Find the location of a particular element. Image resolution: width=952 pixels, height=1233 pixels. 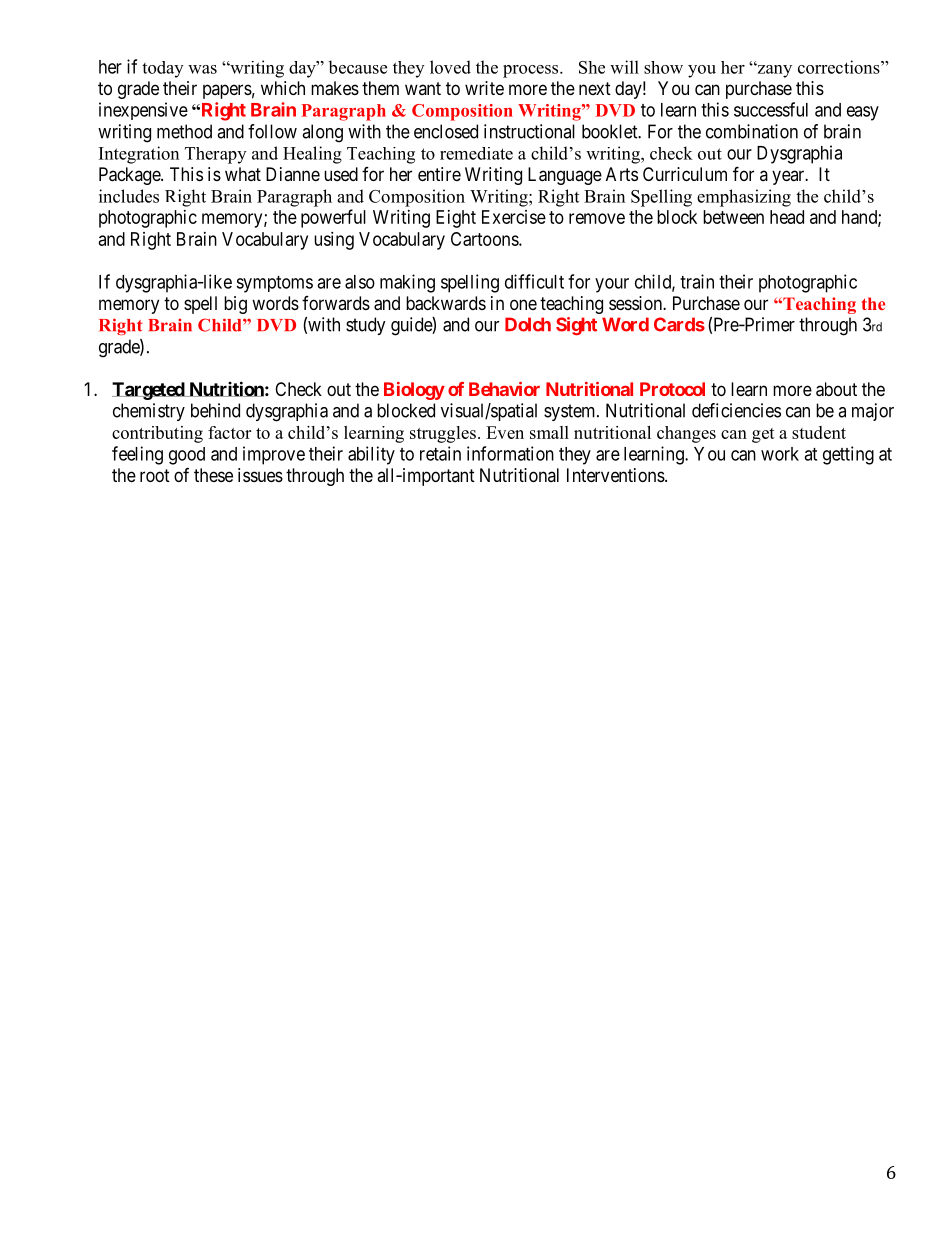

what is located at coordinates (243, 174).
